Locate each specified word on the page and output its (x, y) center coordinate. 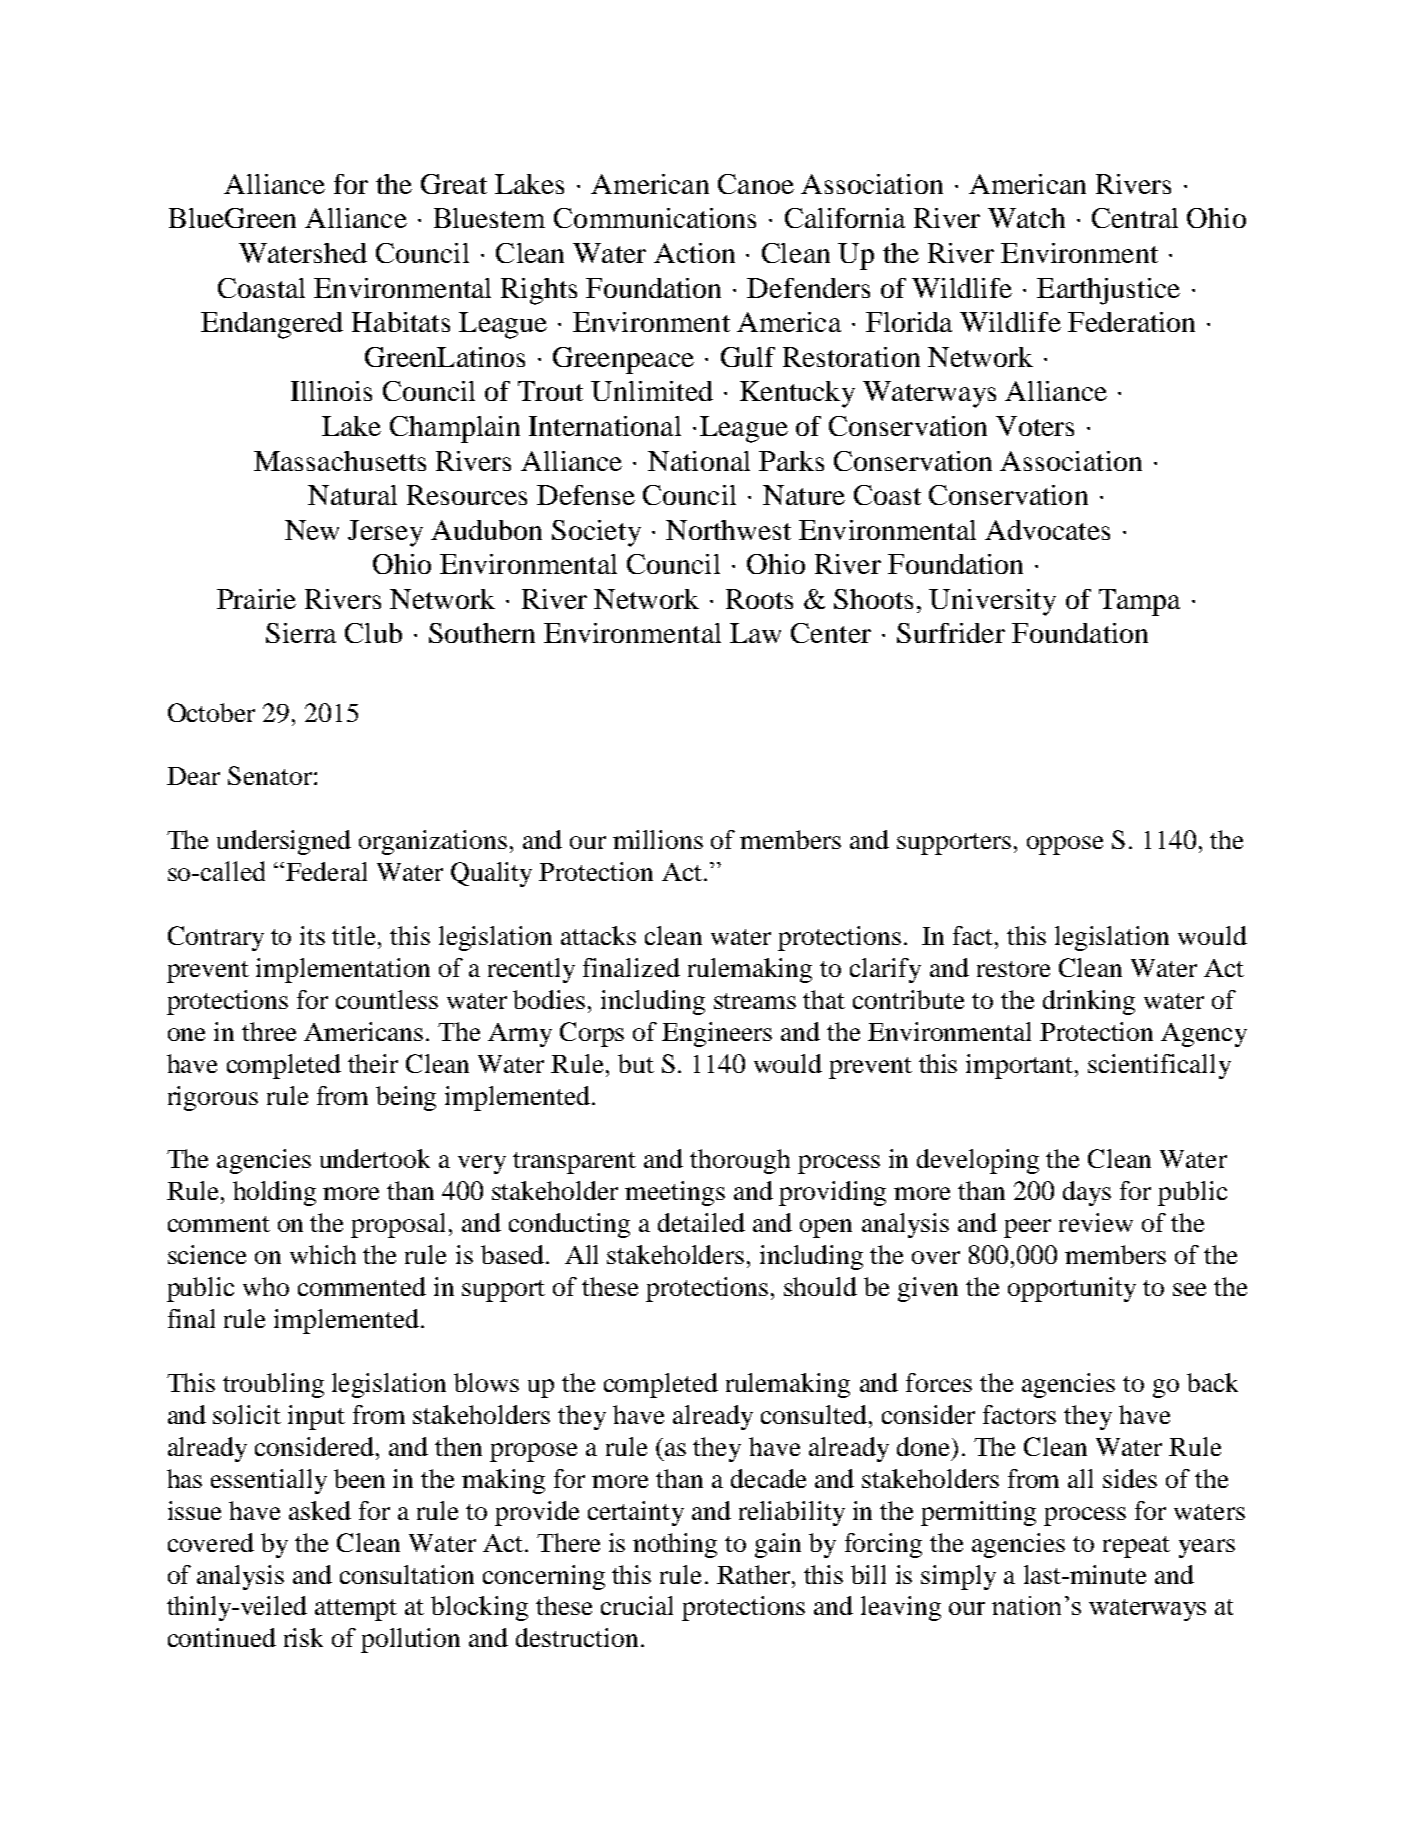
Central (1135, 218)
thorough (740, 1161)
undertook (375, 1158)
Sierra (301, 633)
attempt (356, 1610)
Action (694, 253)
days (1087, 1193)
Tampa (1139, 602)
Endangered (272, 325)
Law (755, 633)
